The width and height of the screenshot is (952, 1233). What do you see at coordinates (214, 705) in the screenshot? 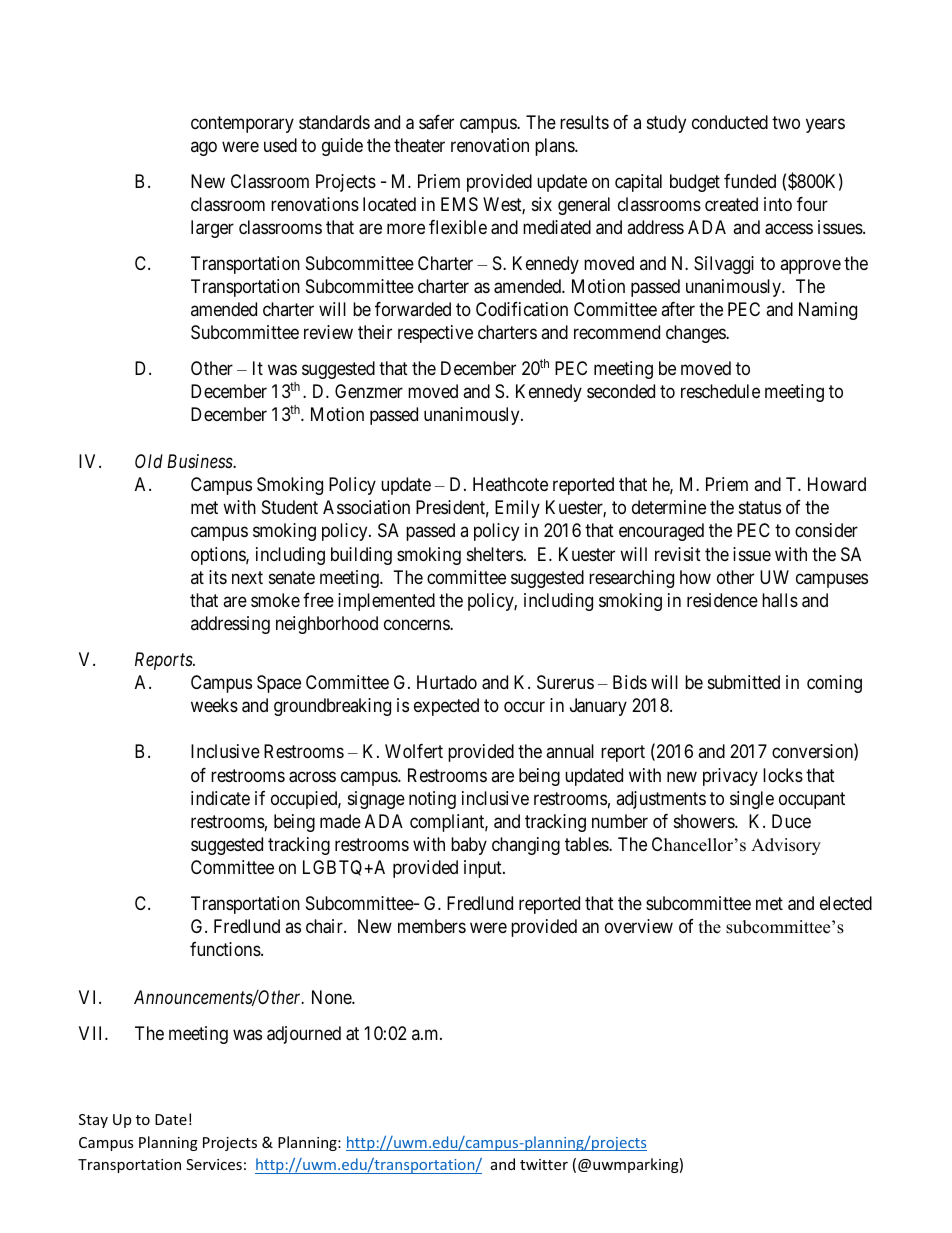
I see `weeks` at bounding box center [214, 705].
